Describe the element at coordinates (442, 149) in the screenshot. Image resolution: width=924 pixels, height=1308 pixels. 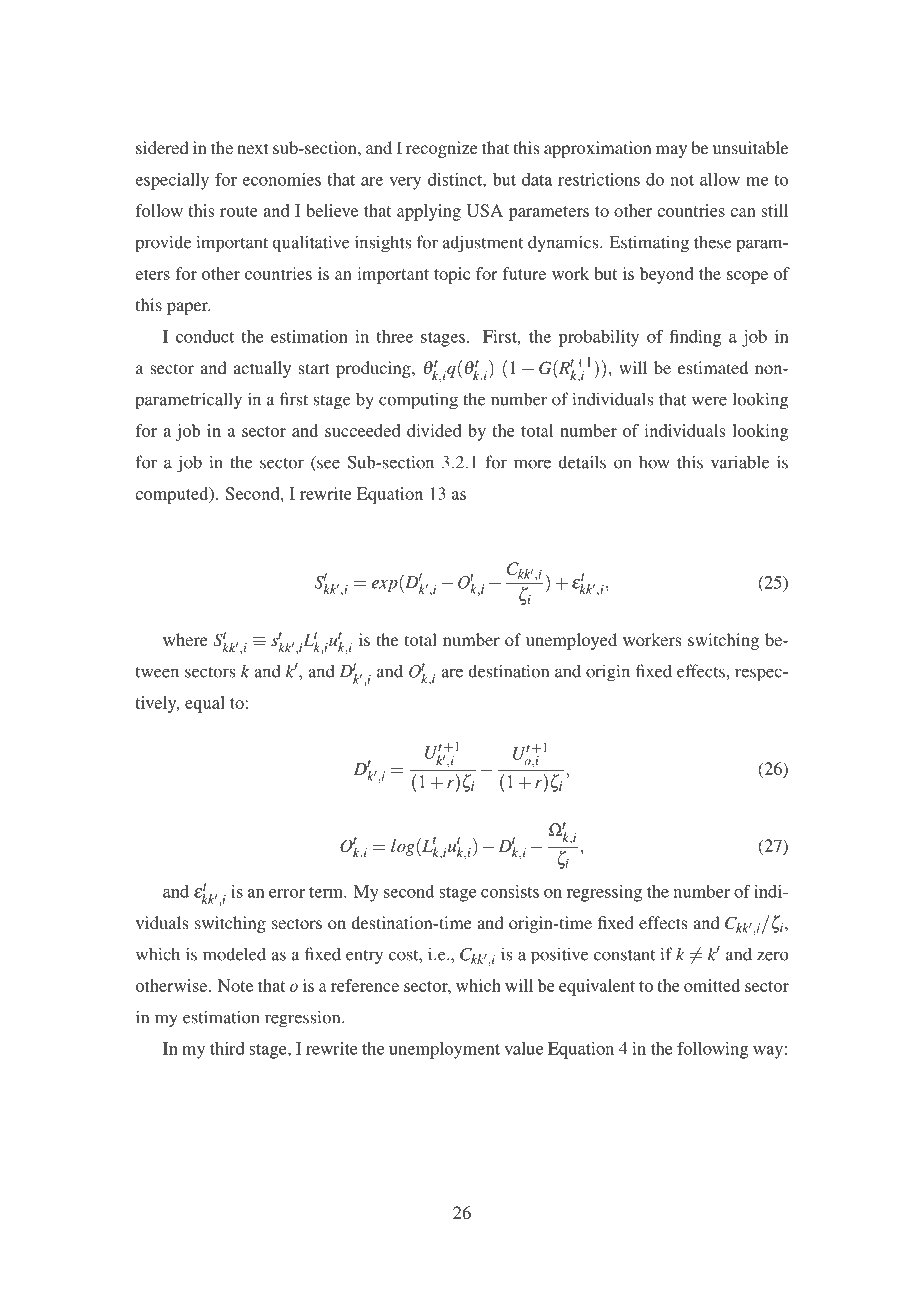
I see `recognize` at that location.
